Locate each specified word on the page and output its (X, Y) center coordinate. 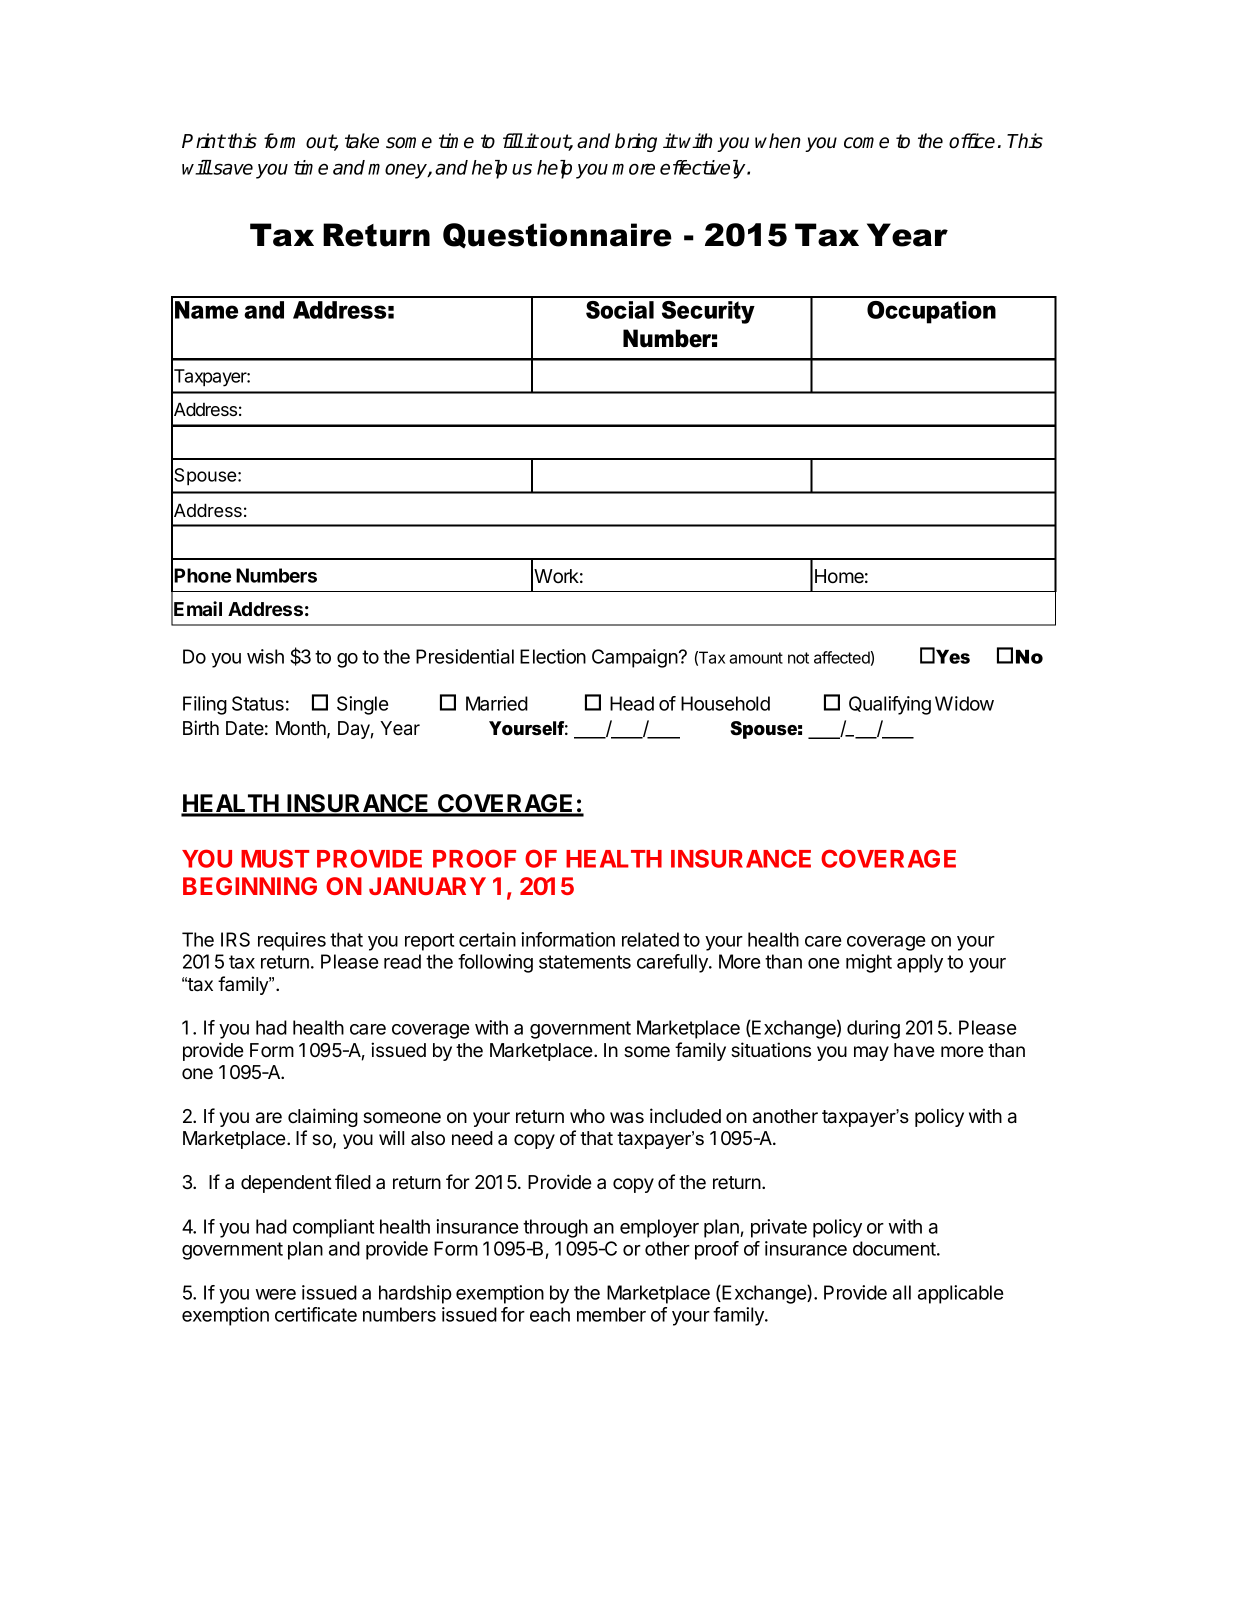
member (611, 1314)
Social (620, 310)
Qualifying (890, 705)
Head (632, 703)
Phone (202, 575)
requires (292, 941)
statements (585, 962)
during (873, 1029)
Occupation (931, 312)
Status (258, 703)
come (866, 143)
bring (636, 142)
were (276, 1294)
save (232, 169)
